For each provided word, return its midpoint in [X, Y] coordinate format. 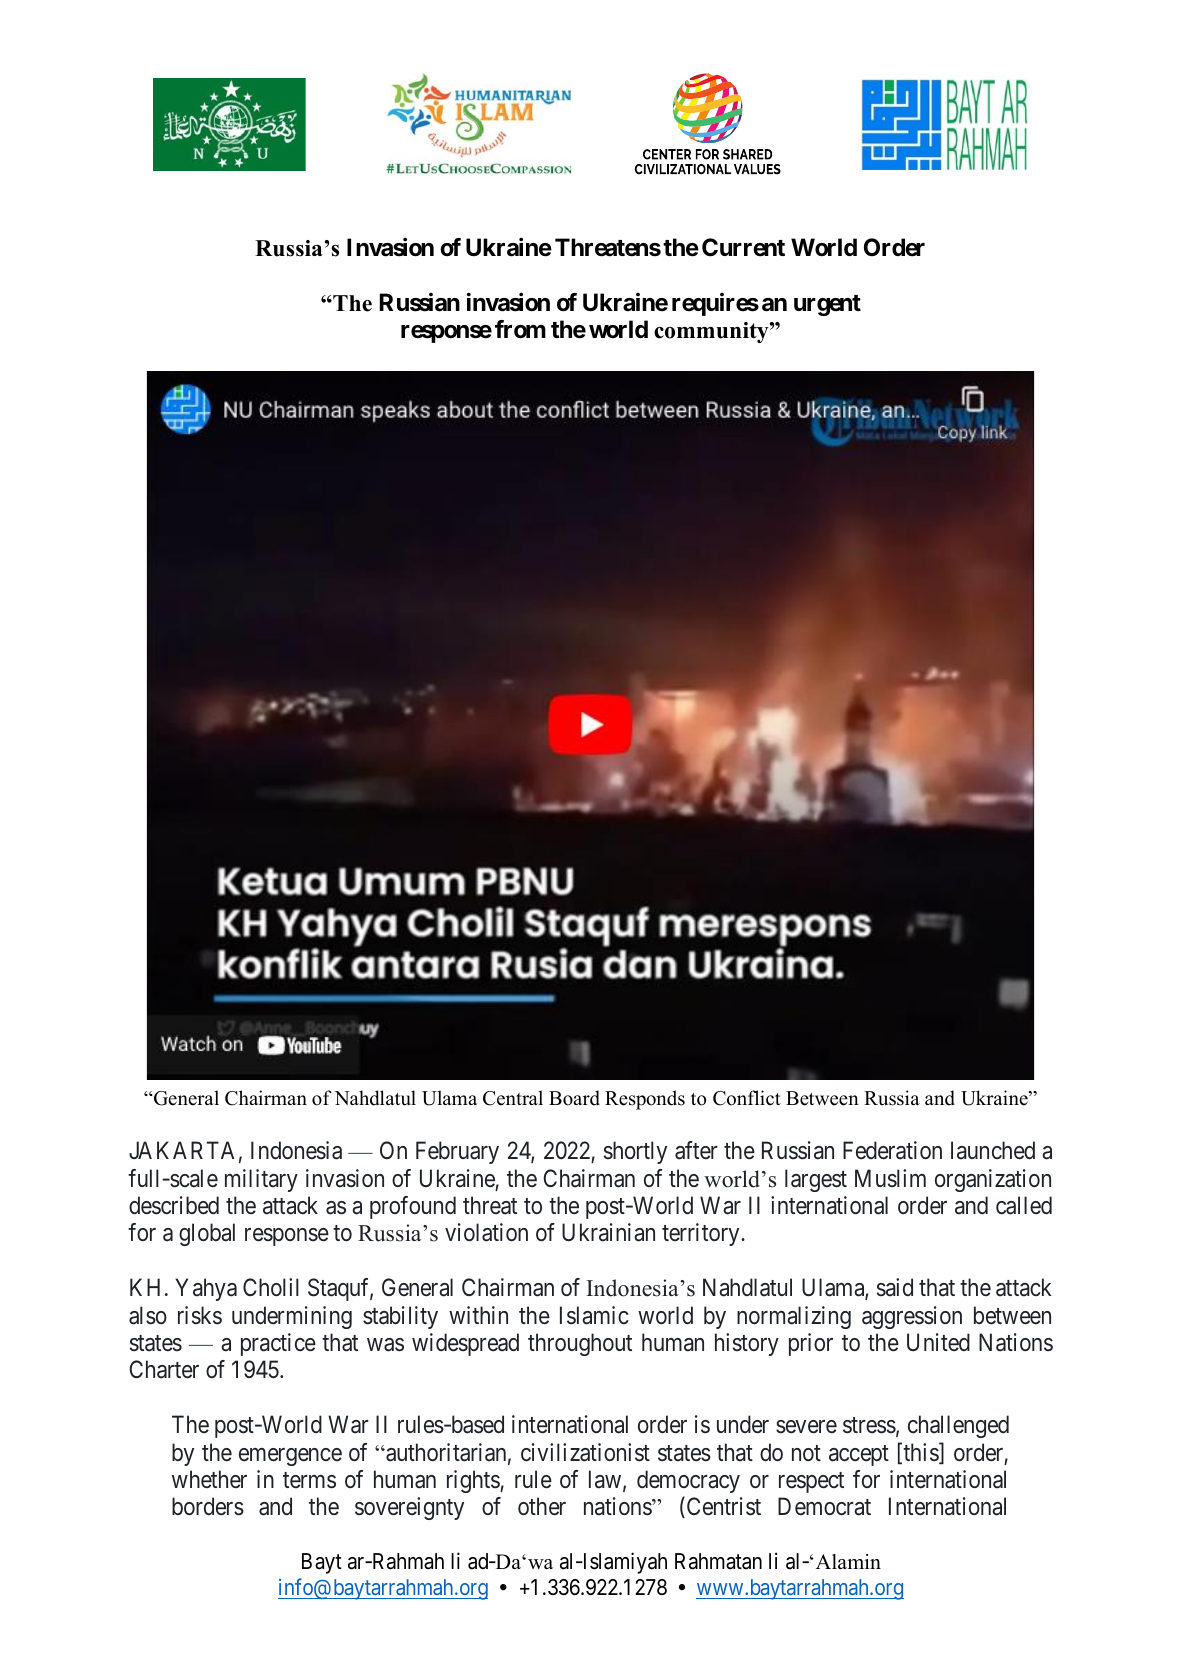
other [542, 1506]
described [174, 1205]
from [520, 329]
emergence [290, 1457]
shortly [635, 1152]
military [261, 1180]
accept [859, 1455]
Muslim [890, 1178]
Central [513, 1098]
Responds [645, 1100]
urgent [827, 305]
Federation [892, 1150]
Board [574, 1098]
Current [743, 247]
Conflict [747, 1098]
